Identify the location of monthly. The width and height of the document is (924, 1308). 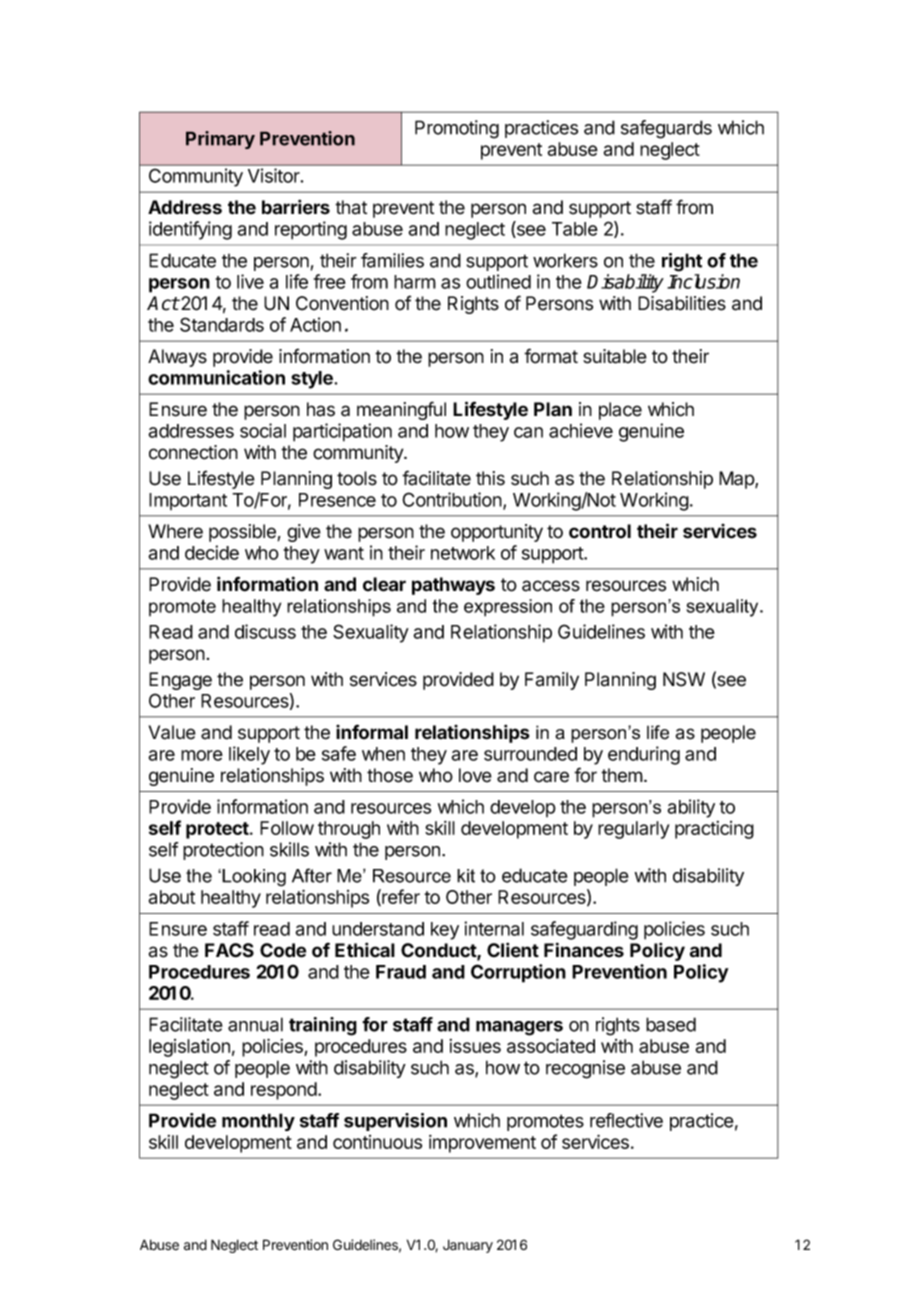
(258, 1122).
